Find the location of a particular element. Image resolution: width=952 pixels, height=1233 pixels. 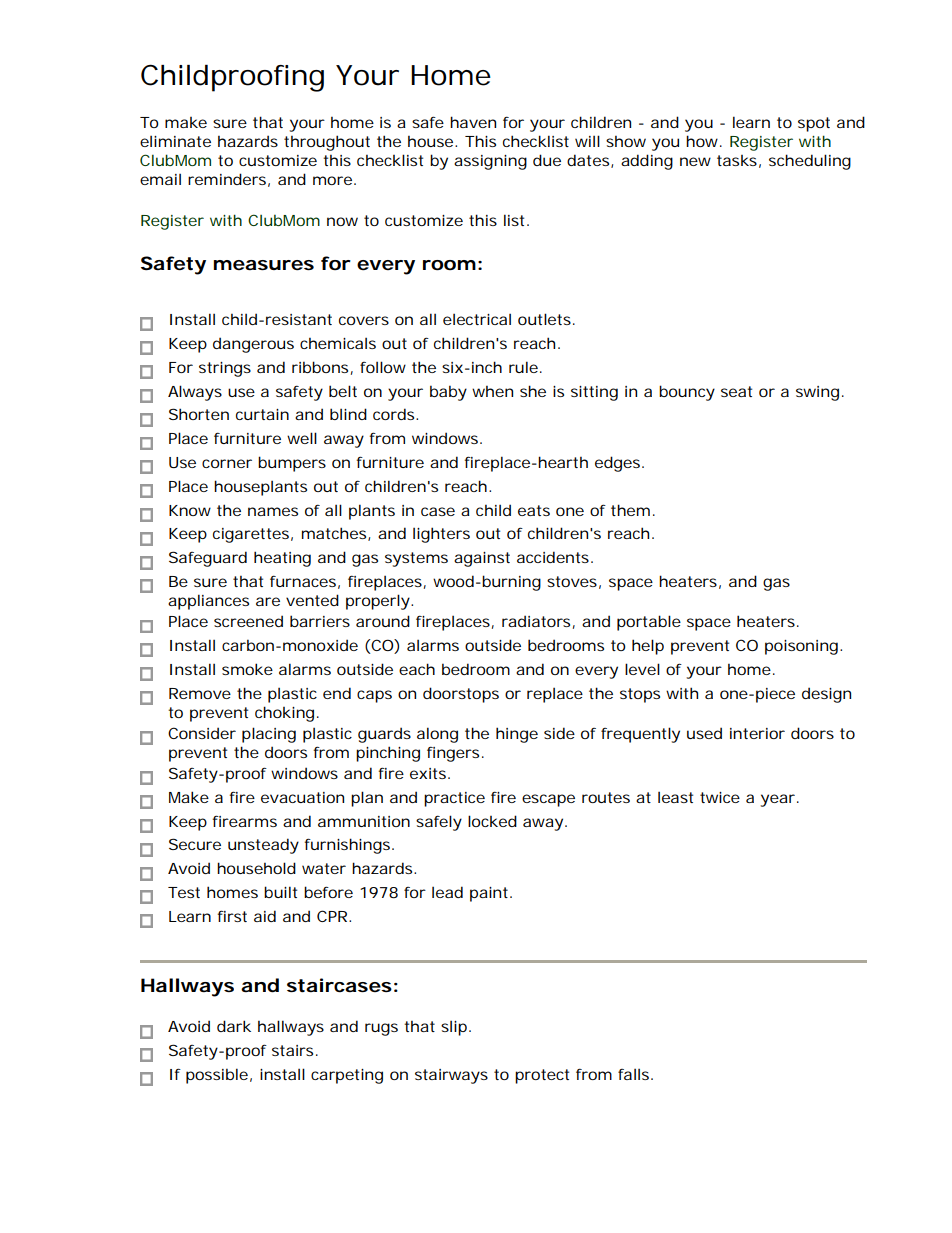

tasks is located at coordinates (737, 160).
